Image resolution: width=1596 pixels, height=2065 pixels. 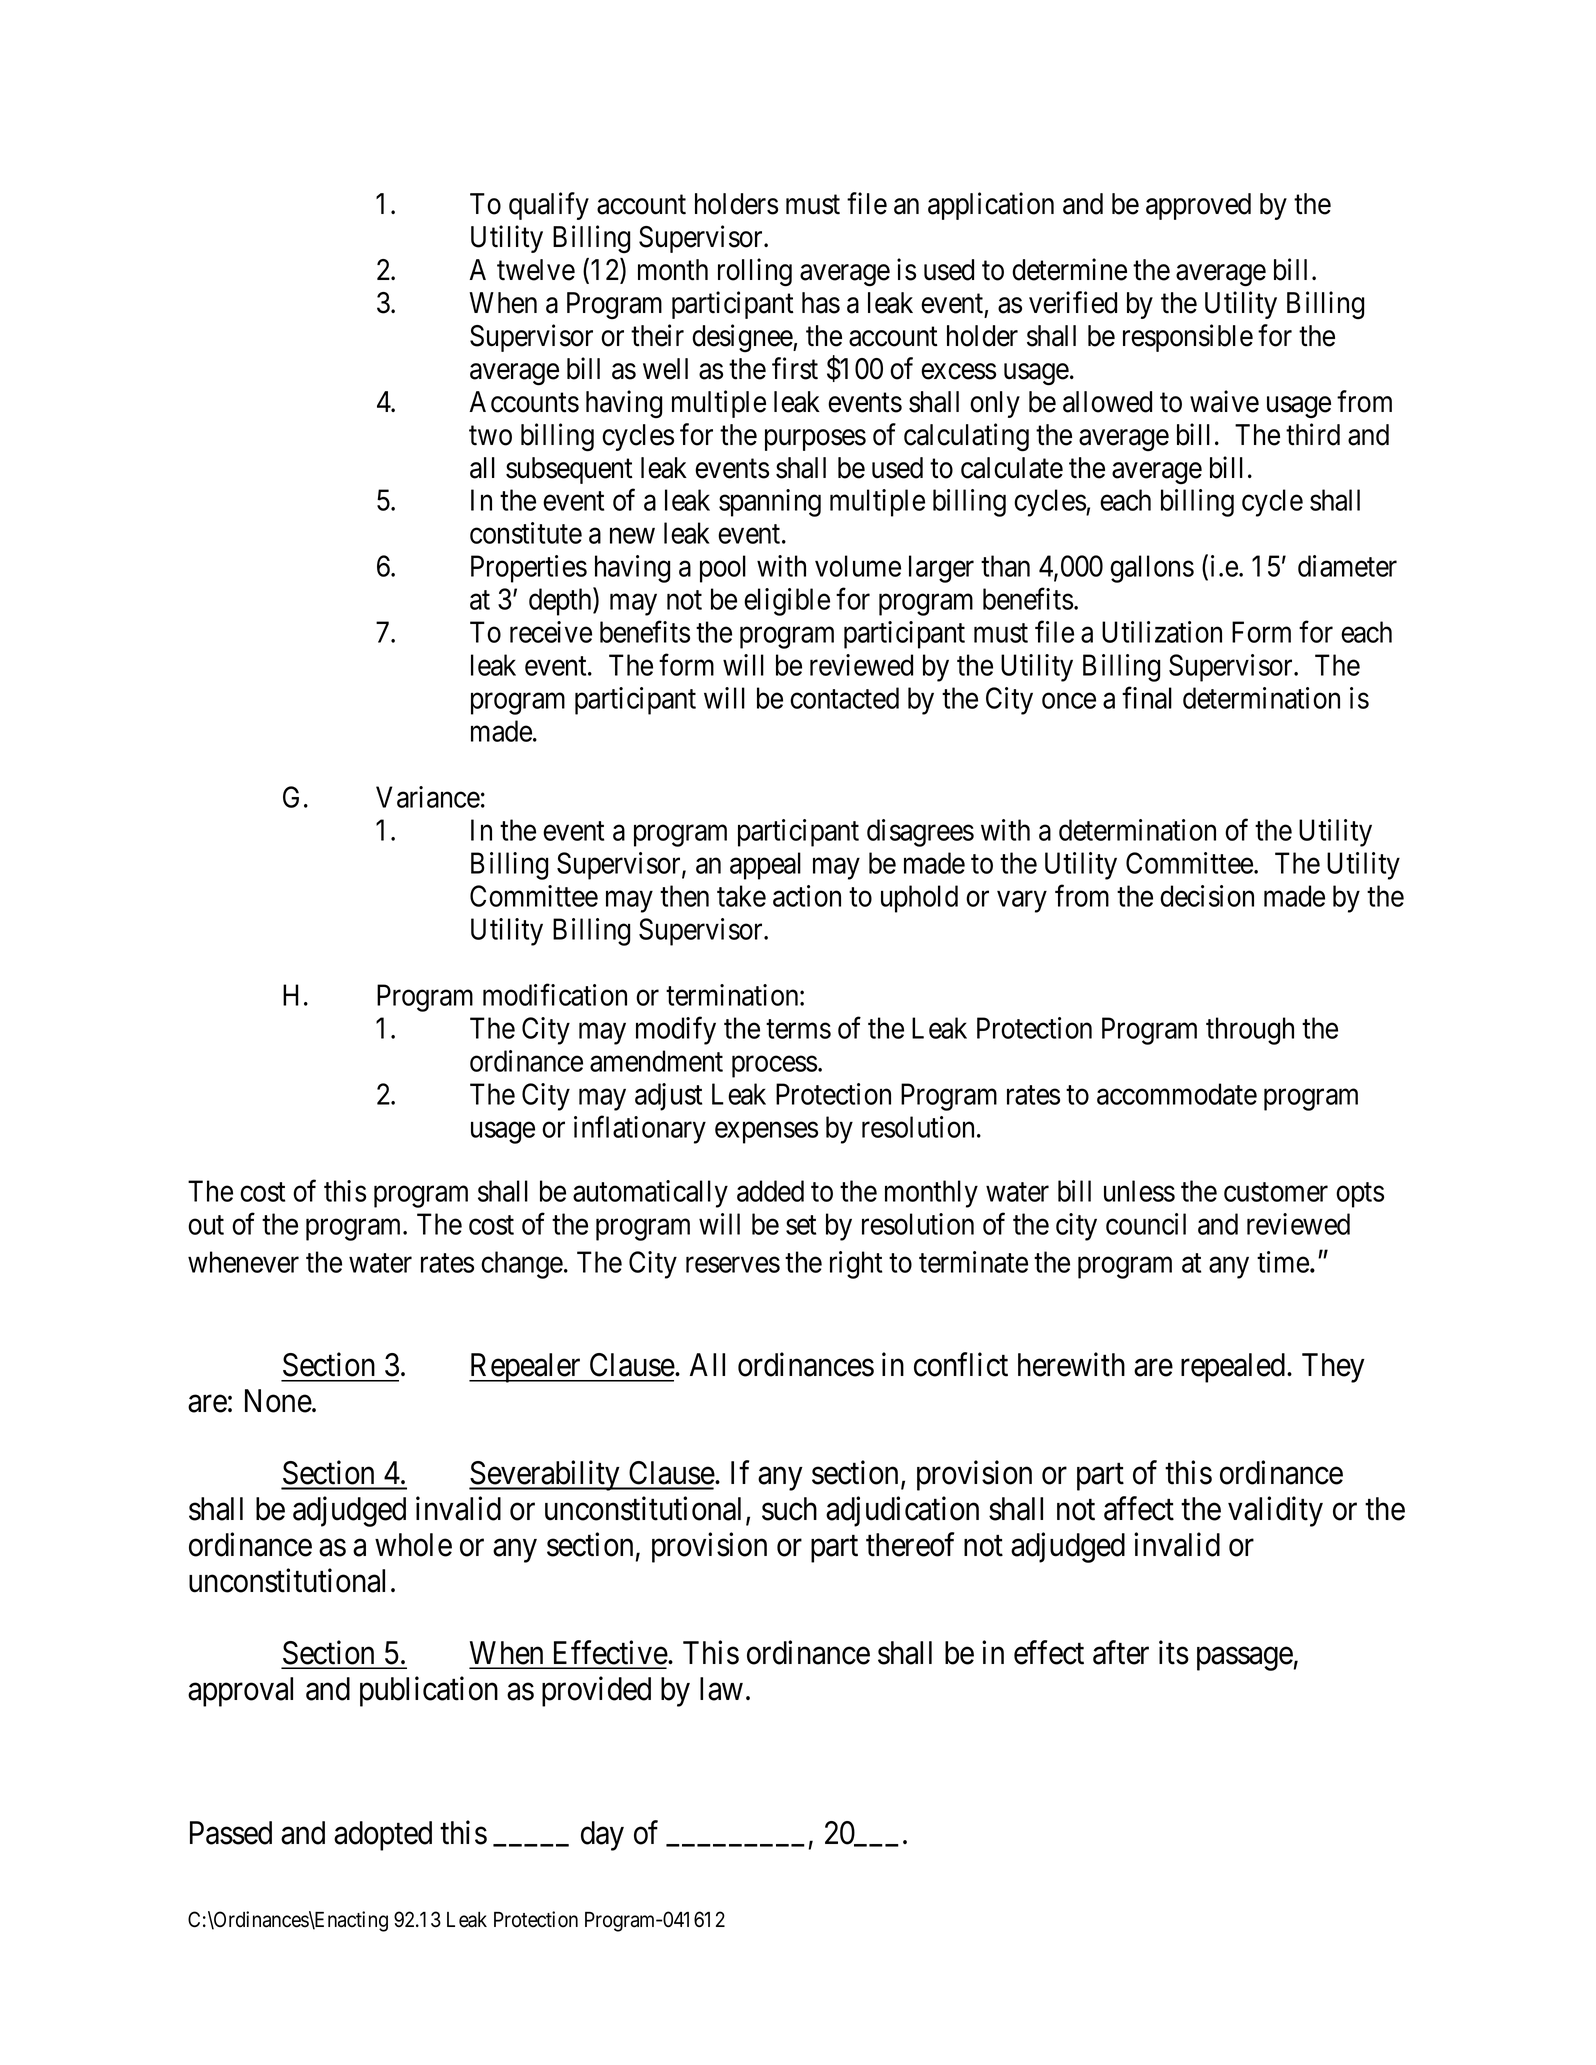 I want to click on such, so click(x=789, y=1509).
